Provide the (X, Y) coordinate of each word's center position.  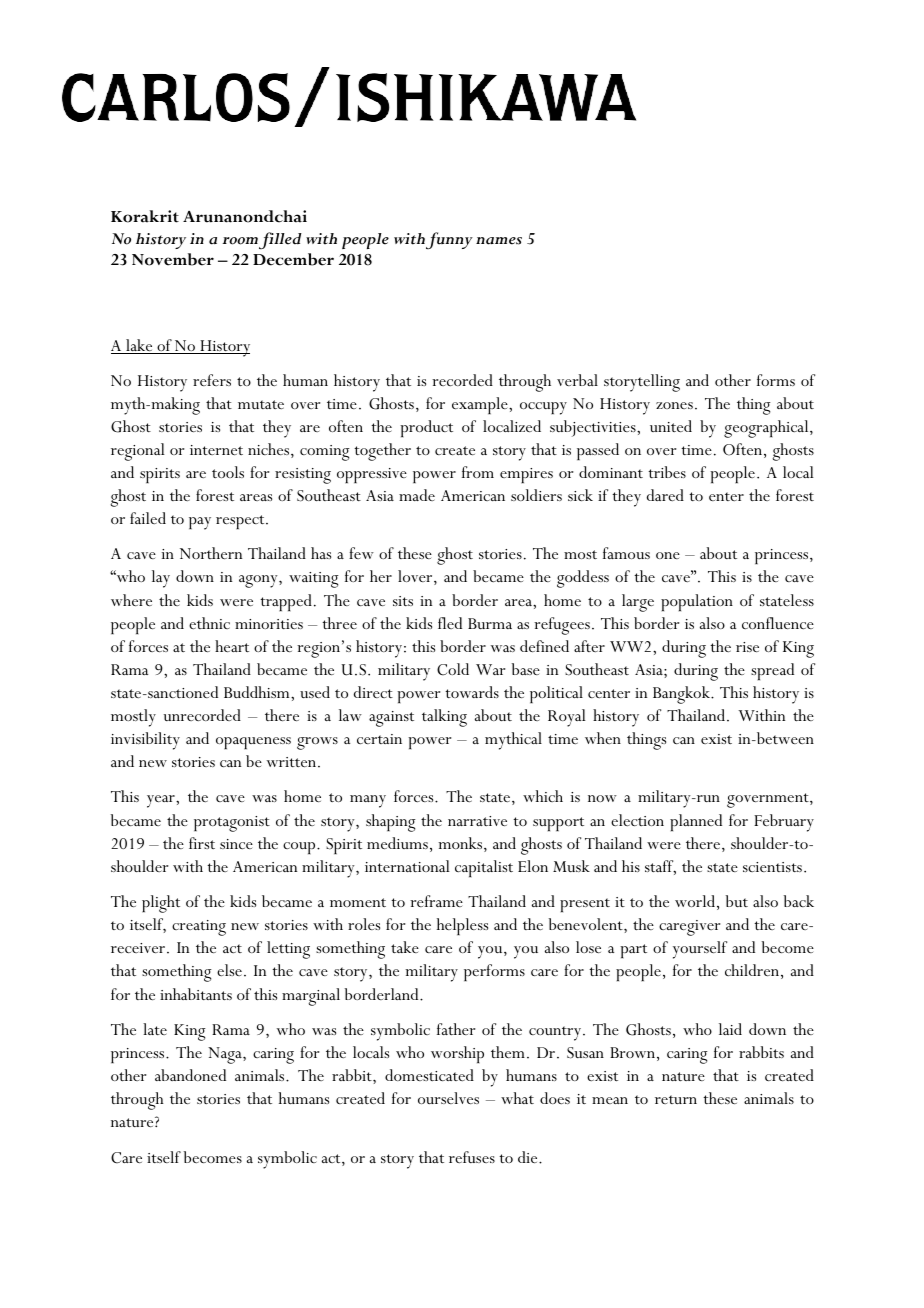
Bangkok (682, 695)
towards (472, 692)
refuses (472, 1157)
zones (674, 405)
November (173, 259)
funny (449, 240)
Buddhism (258, 692)
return (676, 1099)
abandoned (190, 1075)
